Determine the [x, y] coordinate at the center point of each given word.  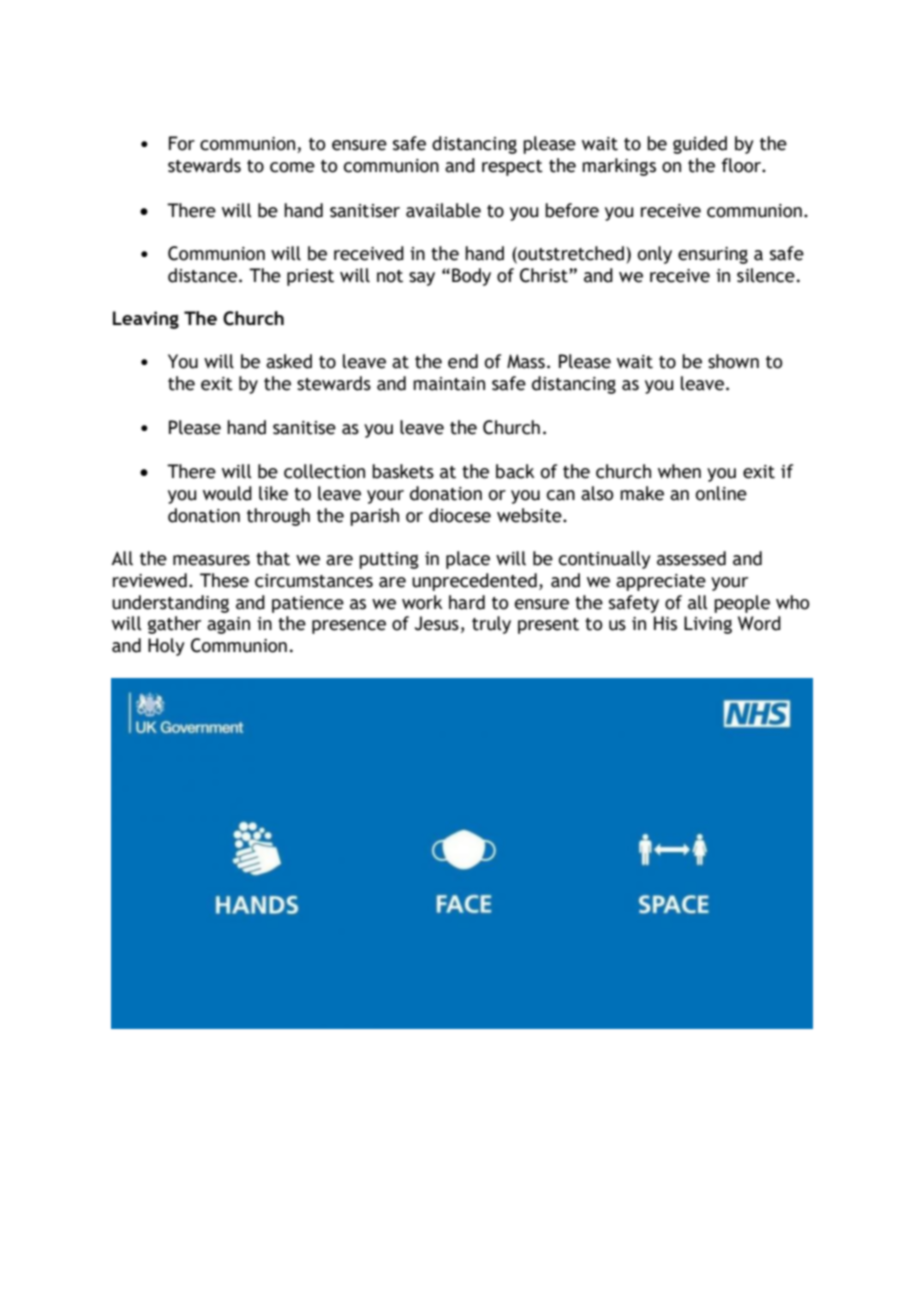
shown [733, 361]
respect [512, 168]
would [227, 493]
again [228, 625]
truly [491, 625]
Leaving [146, 320]
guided [700, 145]
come [292, 167]
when [679, 471]
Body [471, 277]
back [515, 471]
